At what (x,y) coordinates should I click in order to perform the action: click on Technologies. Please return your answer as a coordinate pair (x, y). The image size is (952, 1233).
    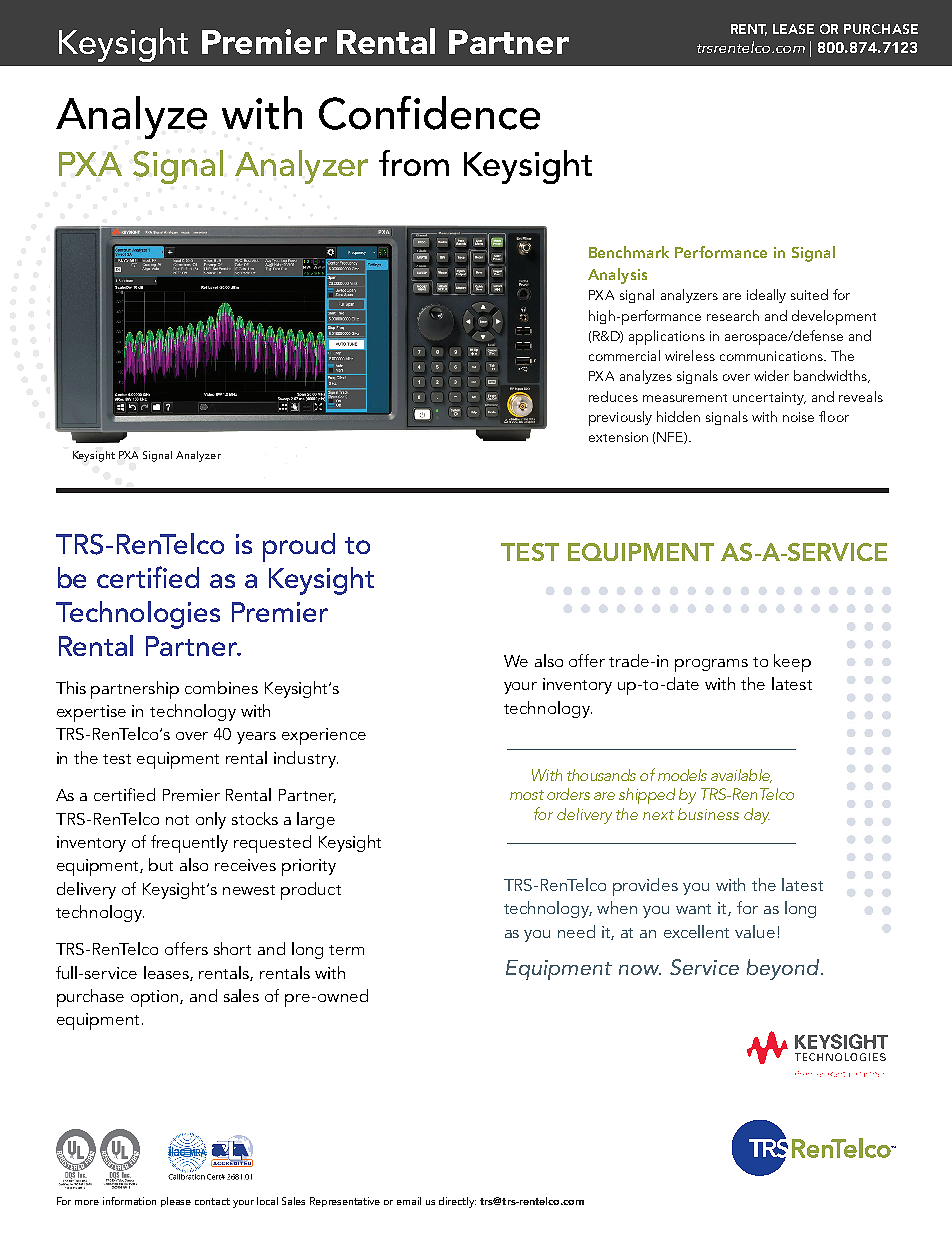
    Looking at the image, I should click on (138, 615).
